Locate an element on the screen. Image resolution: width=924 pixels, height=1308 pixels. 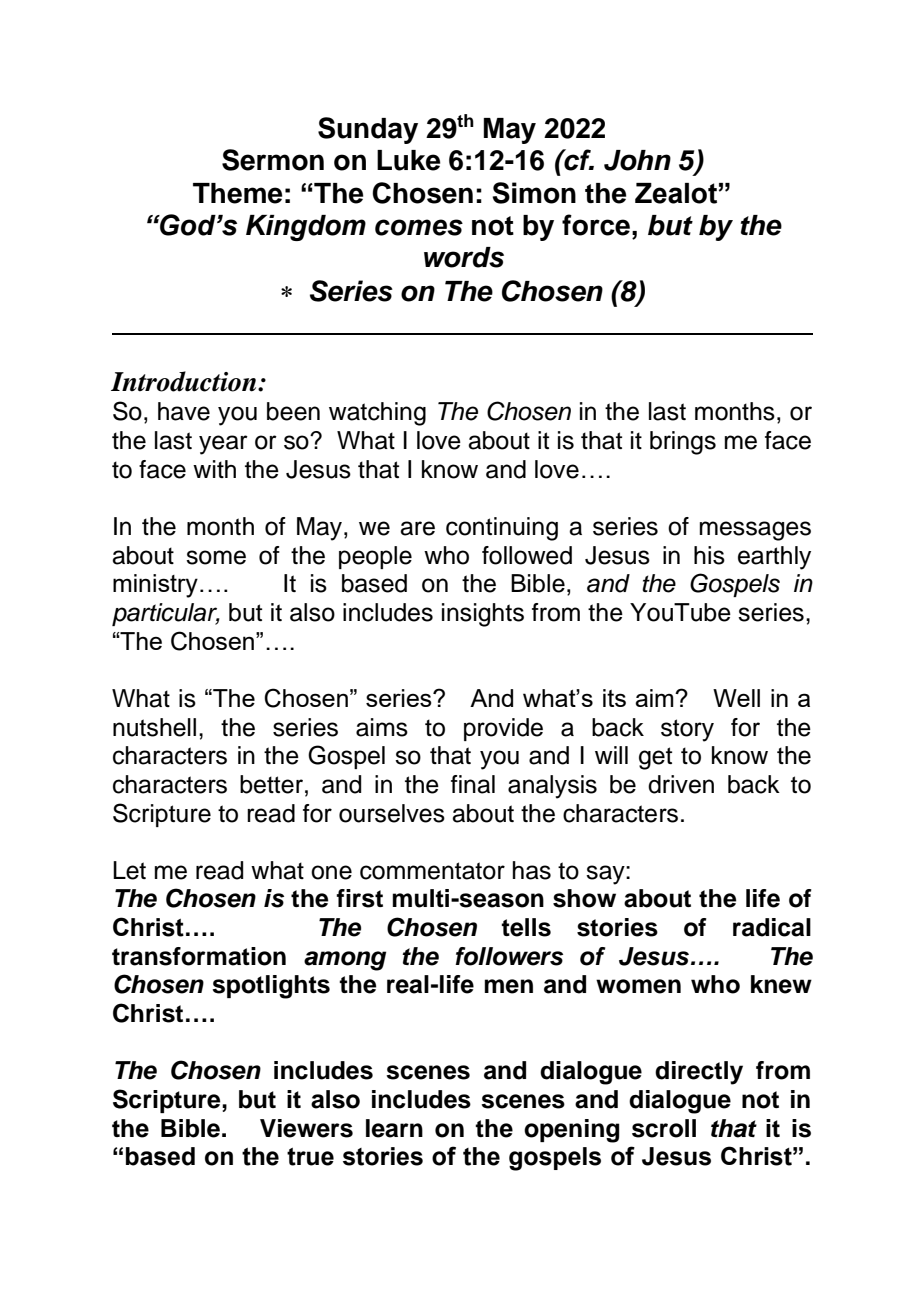
particular is located at coordinates (166, 614).
